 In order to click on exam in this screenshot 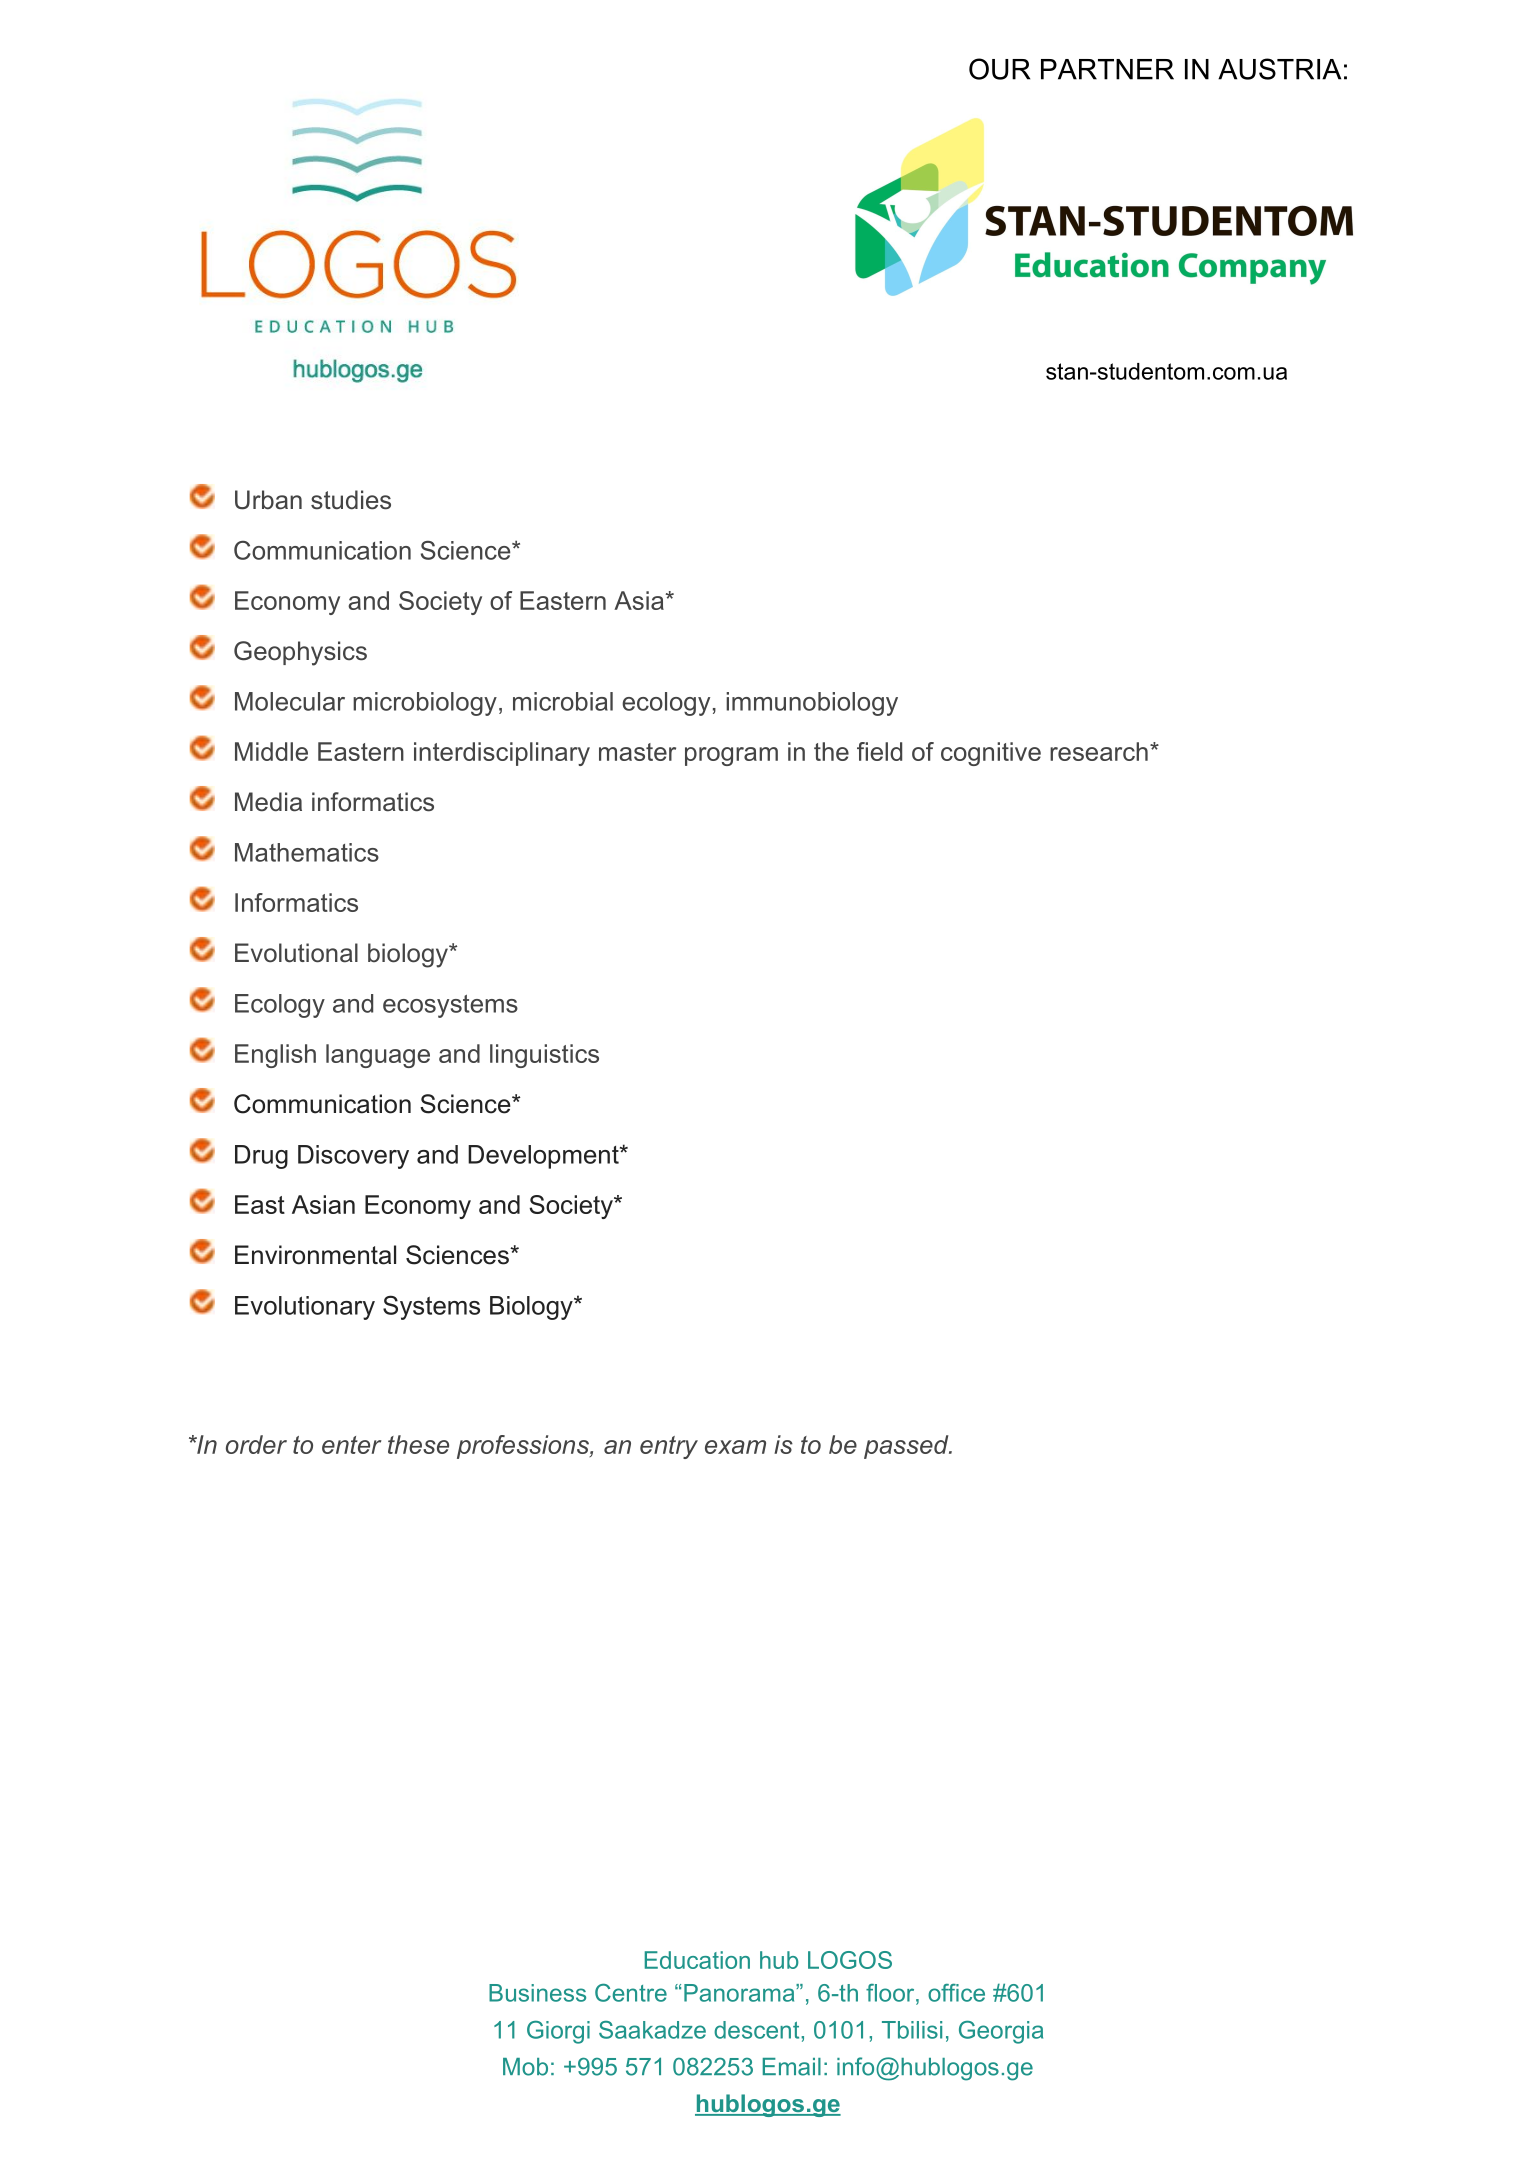, I will do `click(735, 1447)`.
